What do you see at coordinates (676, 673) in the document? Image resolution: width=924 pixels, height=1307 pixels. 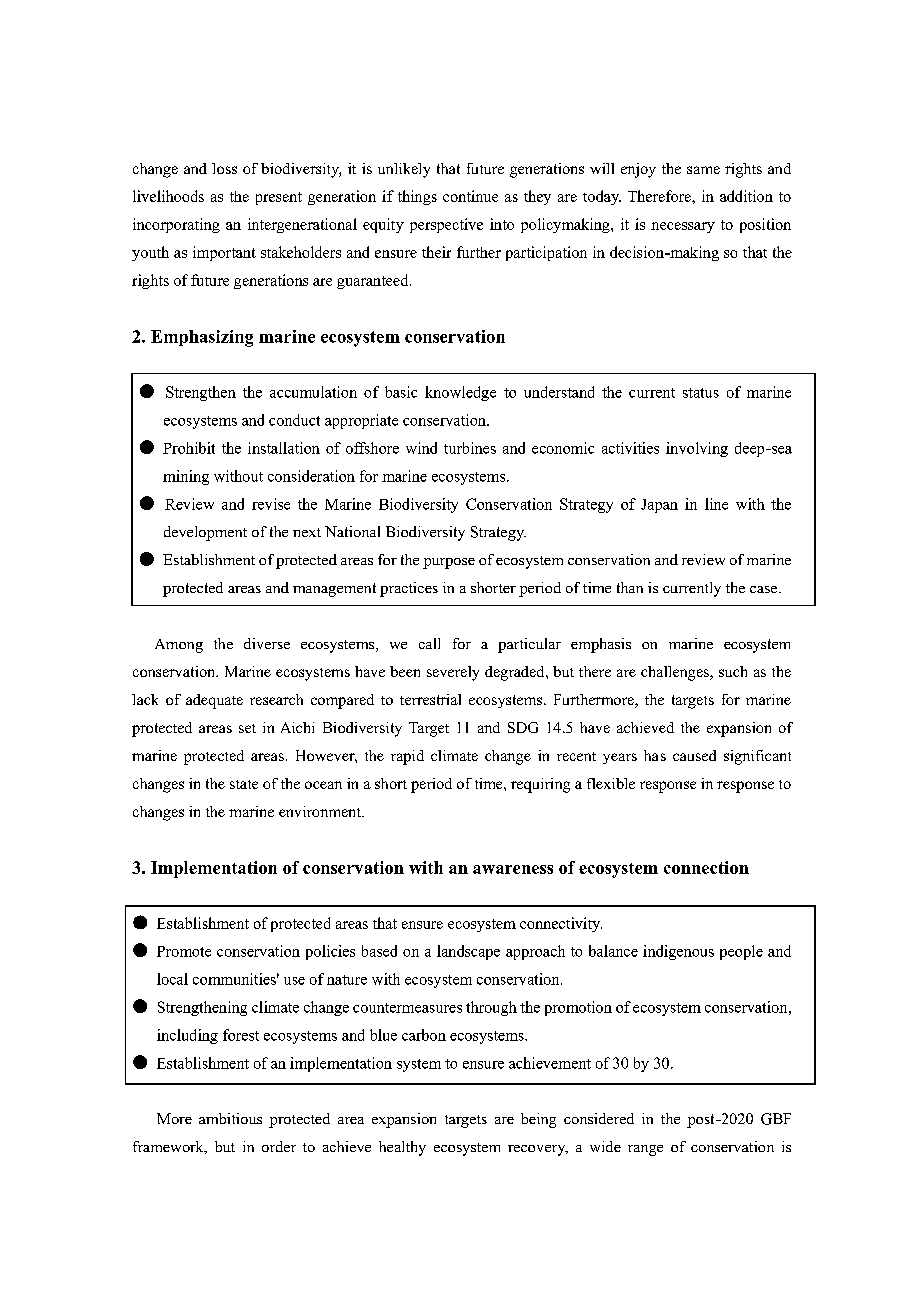 I see `challenges` at bounding box center [676, 673].
